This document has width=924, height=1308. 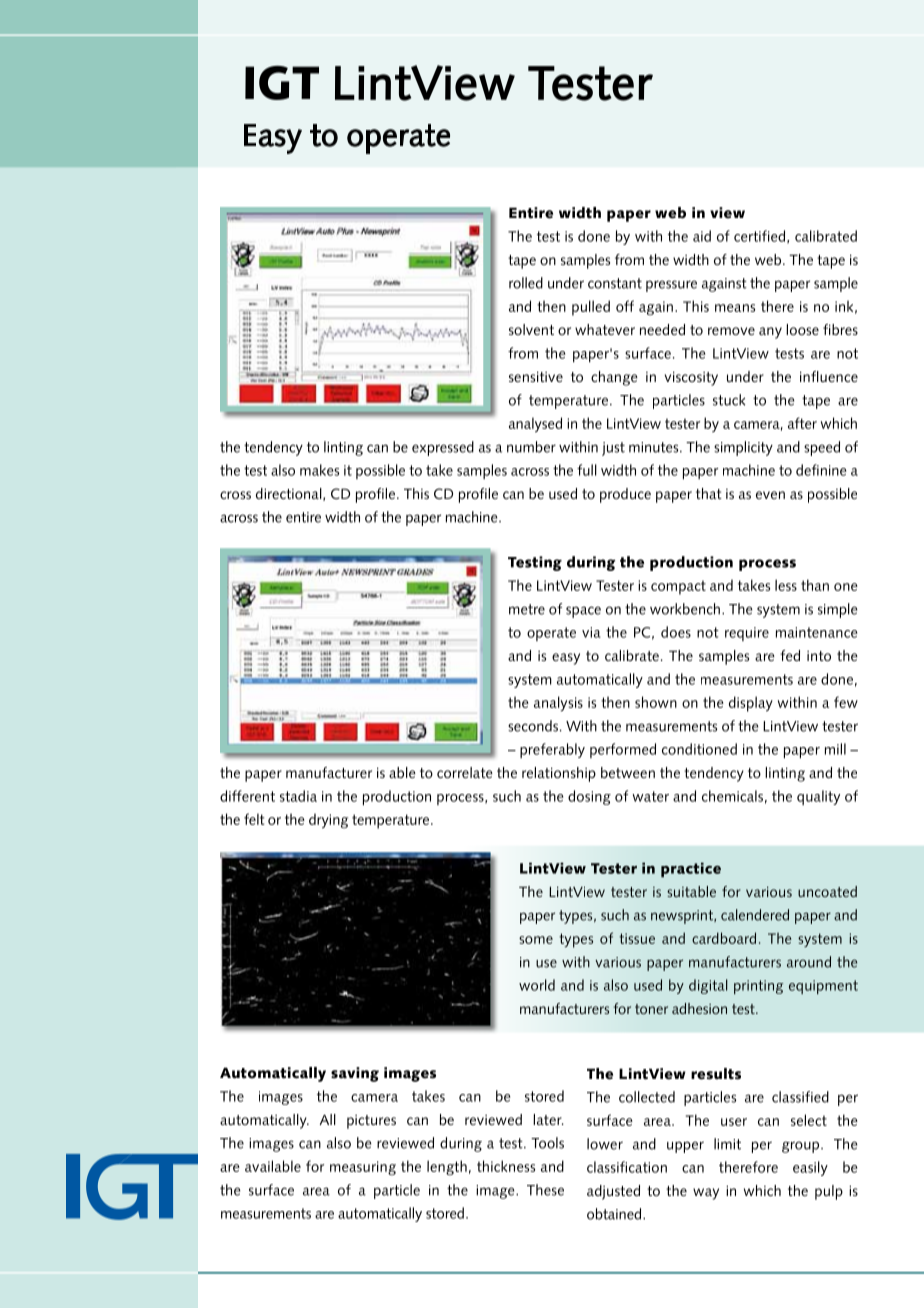 What do you see at coordinates (526, 283) in the document?
I see `rolled` at bounding box center [526, 283].
